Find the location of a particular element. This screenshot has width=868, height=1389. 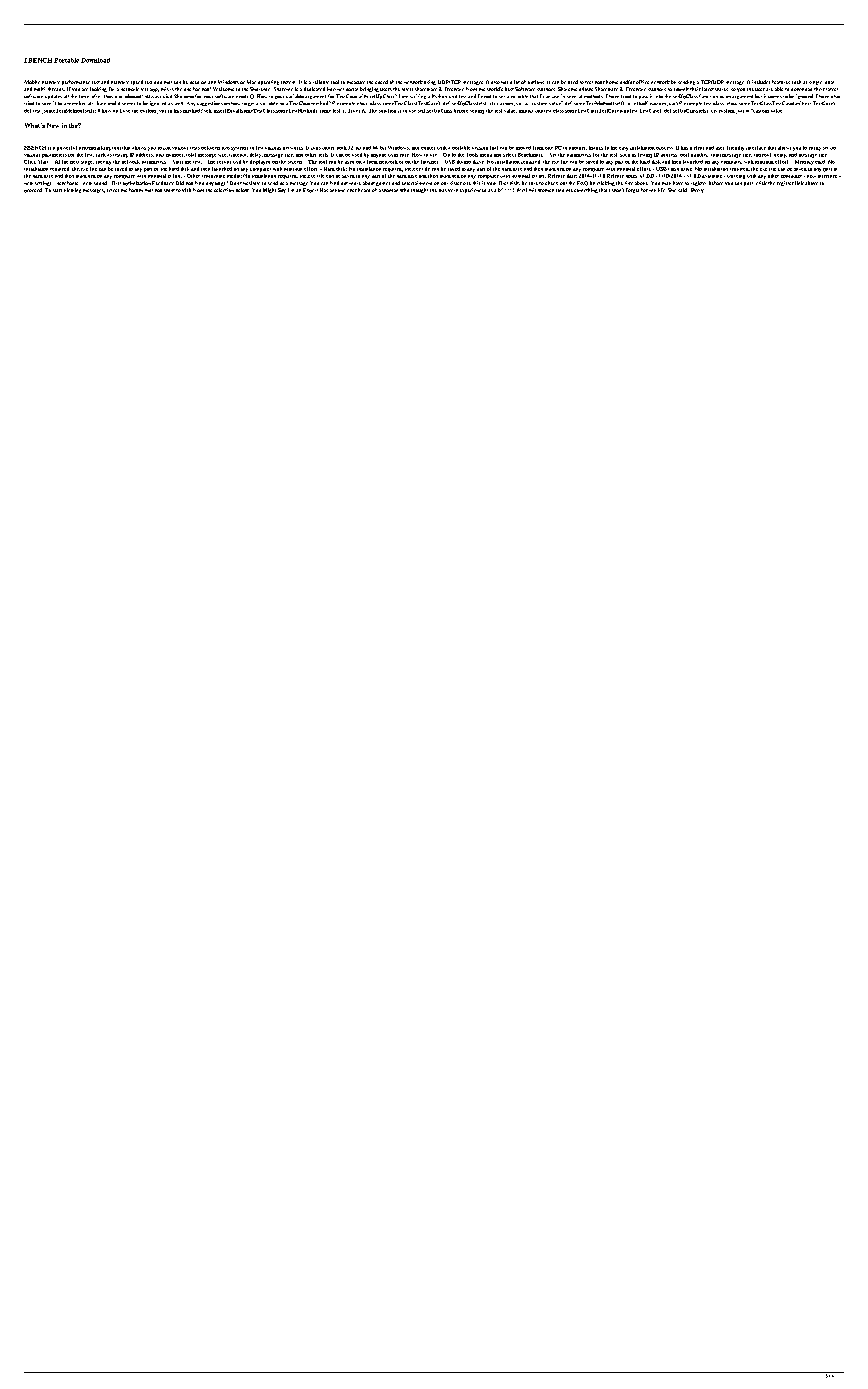

card is located at coordinates (820, 162).
